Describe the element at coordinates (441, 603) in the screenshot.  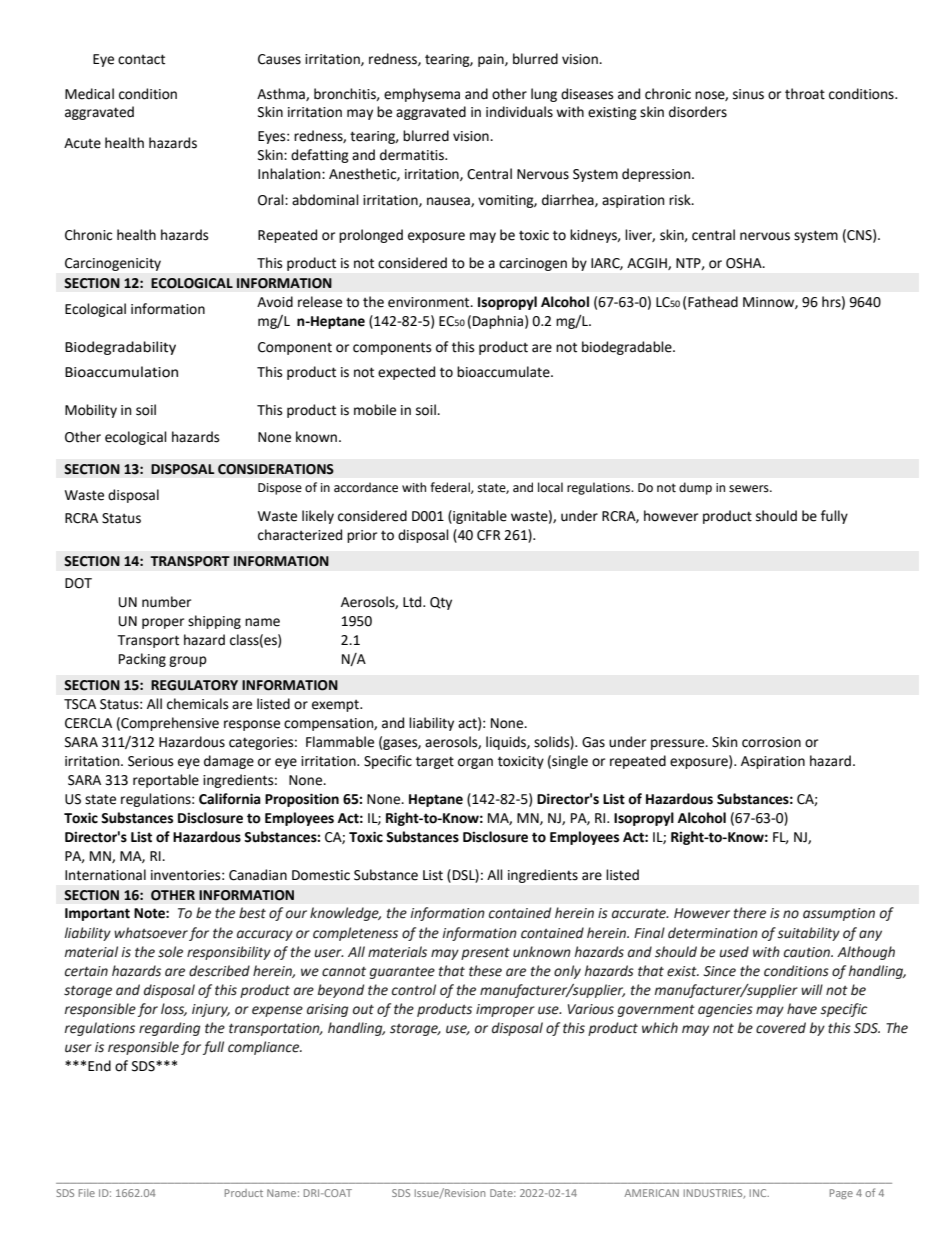
I see `Qty` at that location.
